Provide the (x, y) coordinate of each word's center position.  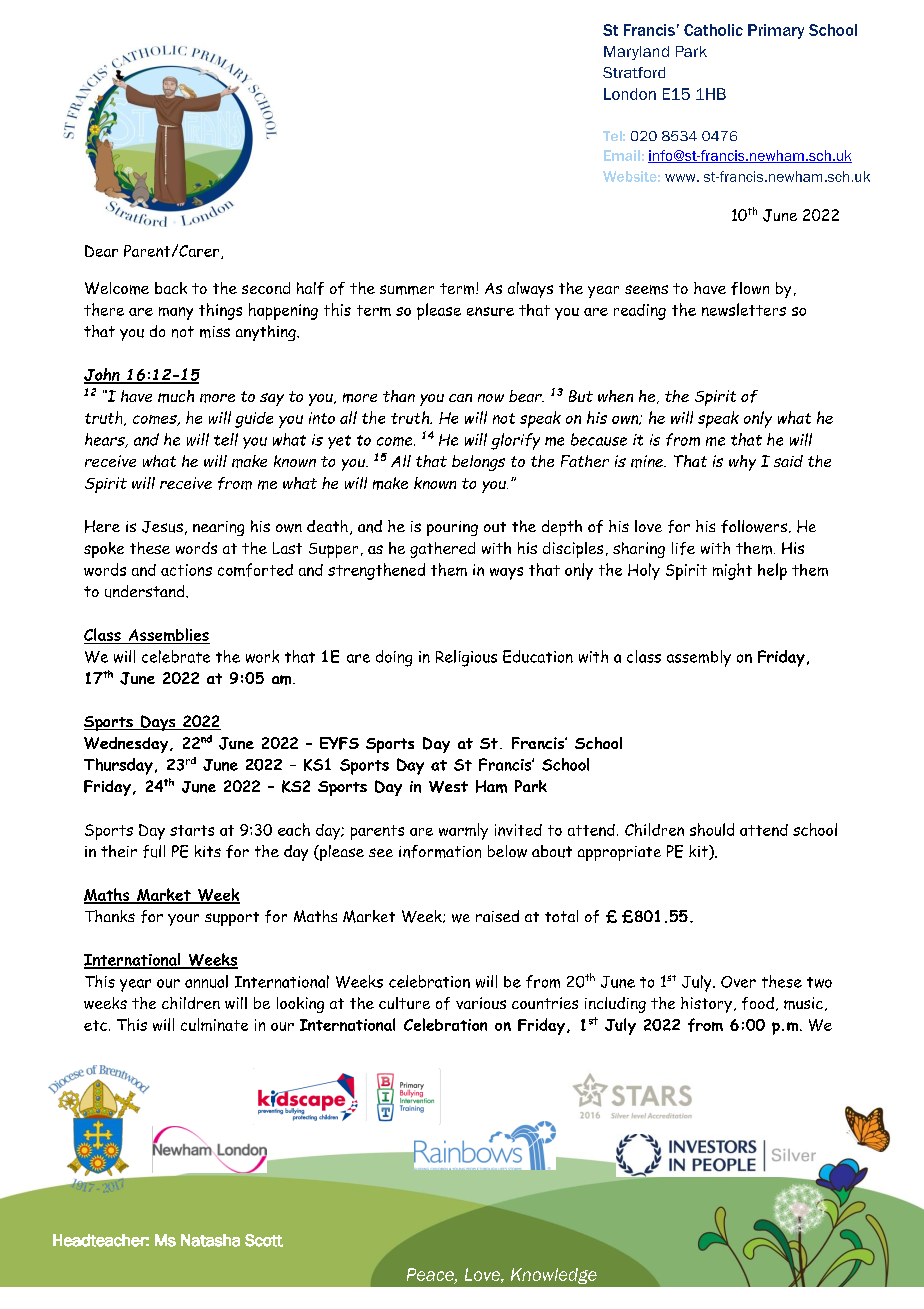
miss (215, 332)
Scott (264, 1240)
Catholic (713, 30)
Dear (101, 251)
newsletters (744, 309)
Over (738, 982)
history (706, 1005)
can (460, 398)
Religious (466, 658)
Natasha (210, 1240)
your (183, 920)
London (630, 94)
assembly (699, 658)
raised (497, 916)
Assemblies (168, 636)
